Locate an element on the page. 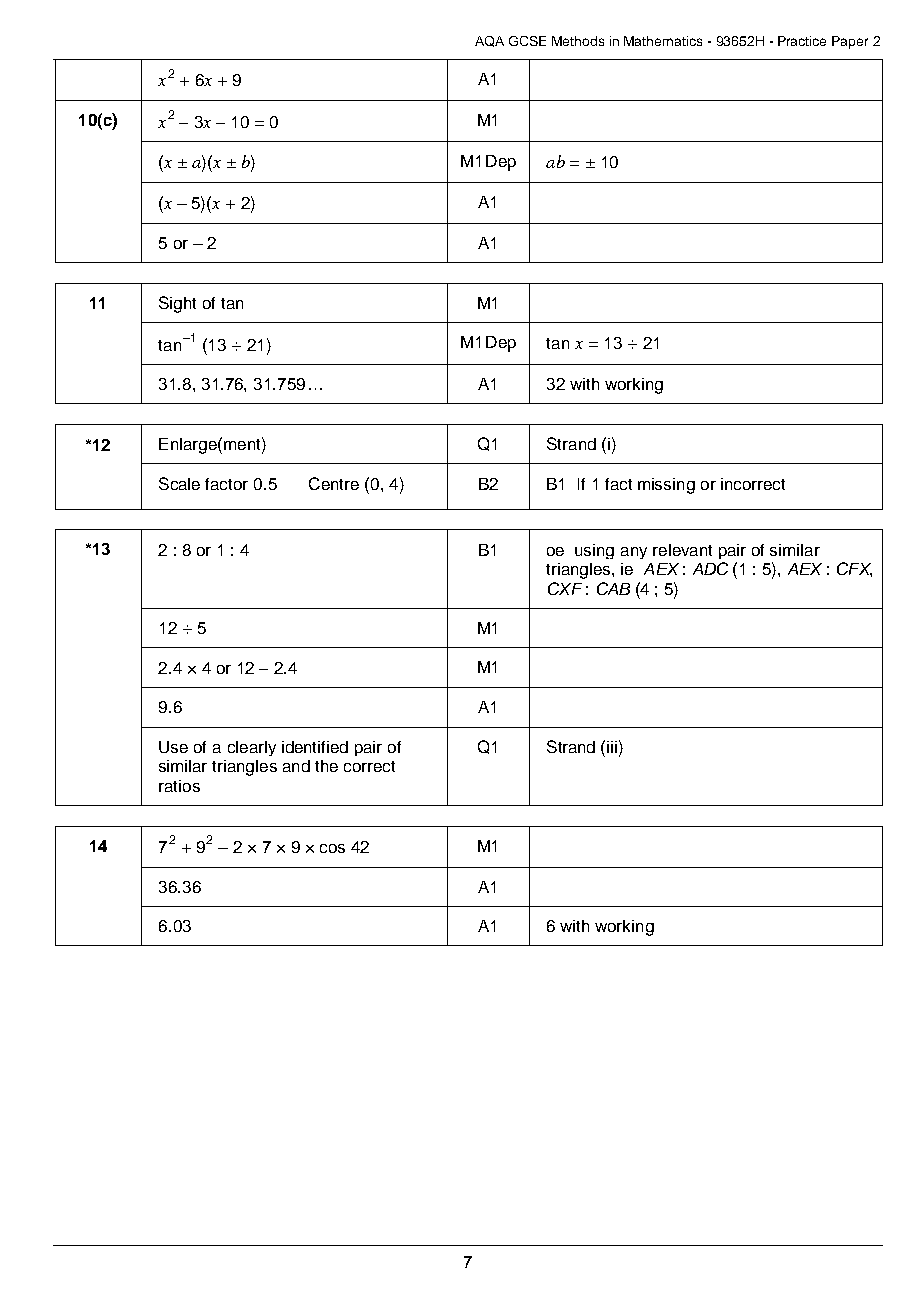 The height and width of the image is (1308, 924). GCSE is located at coordinates (527, 41).
